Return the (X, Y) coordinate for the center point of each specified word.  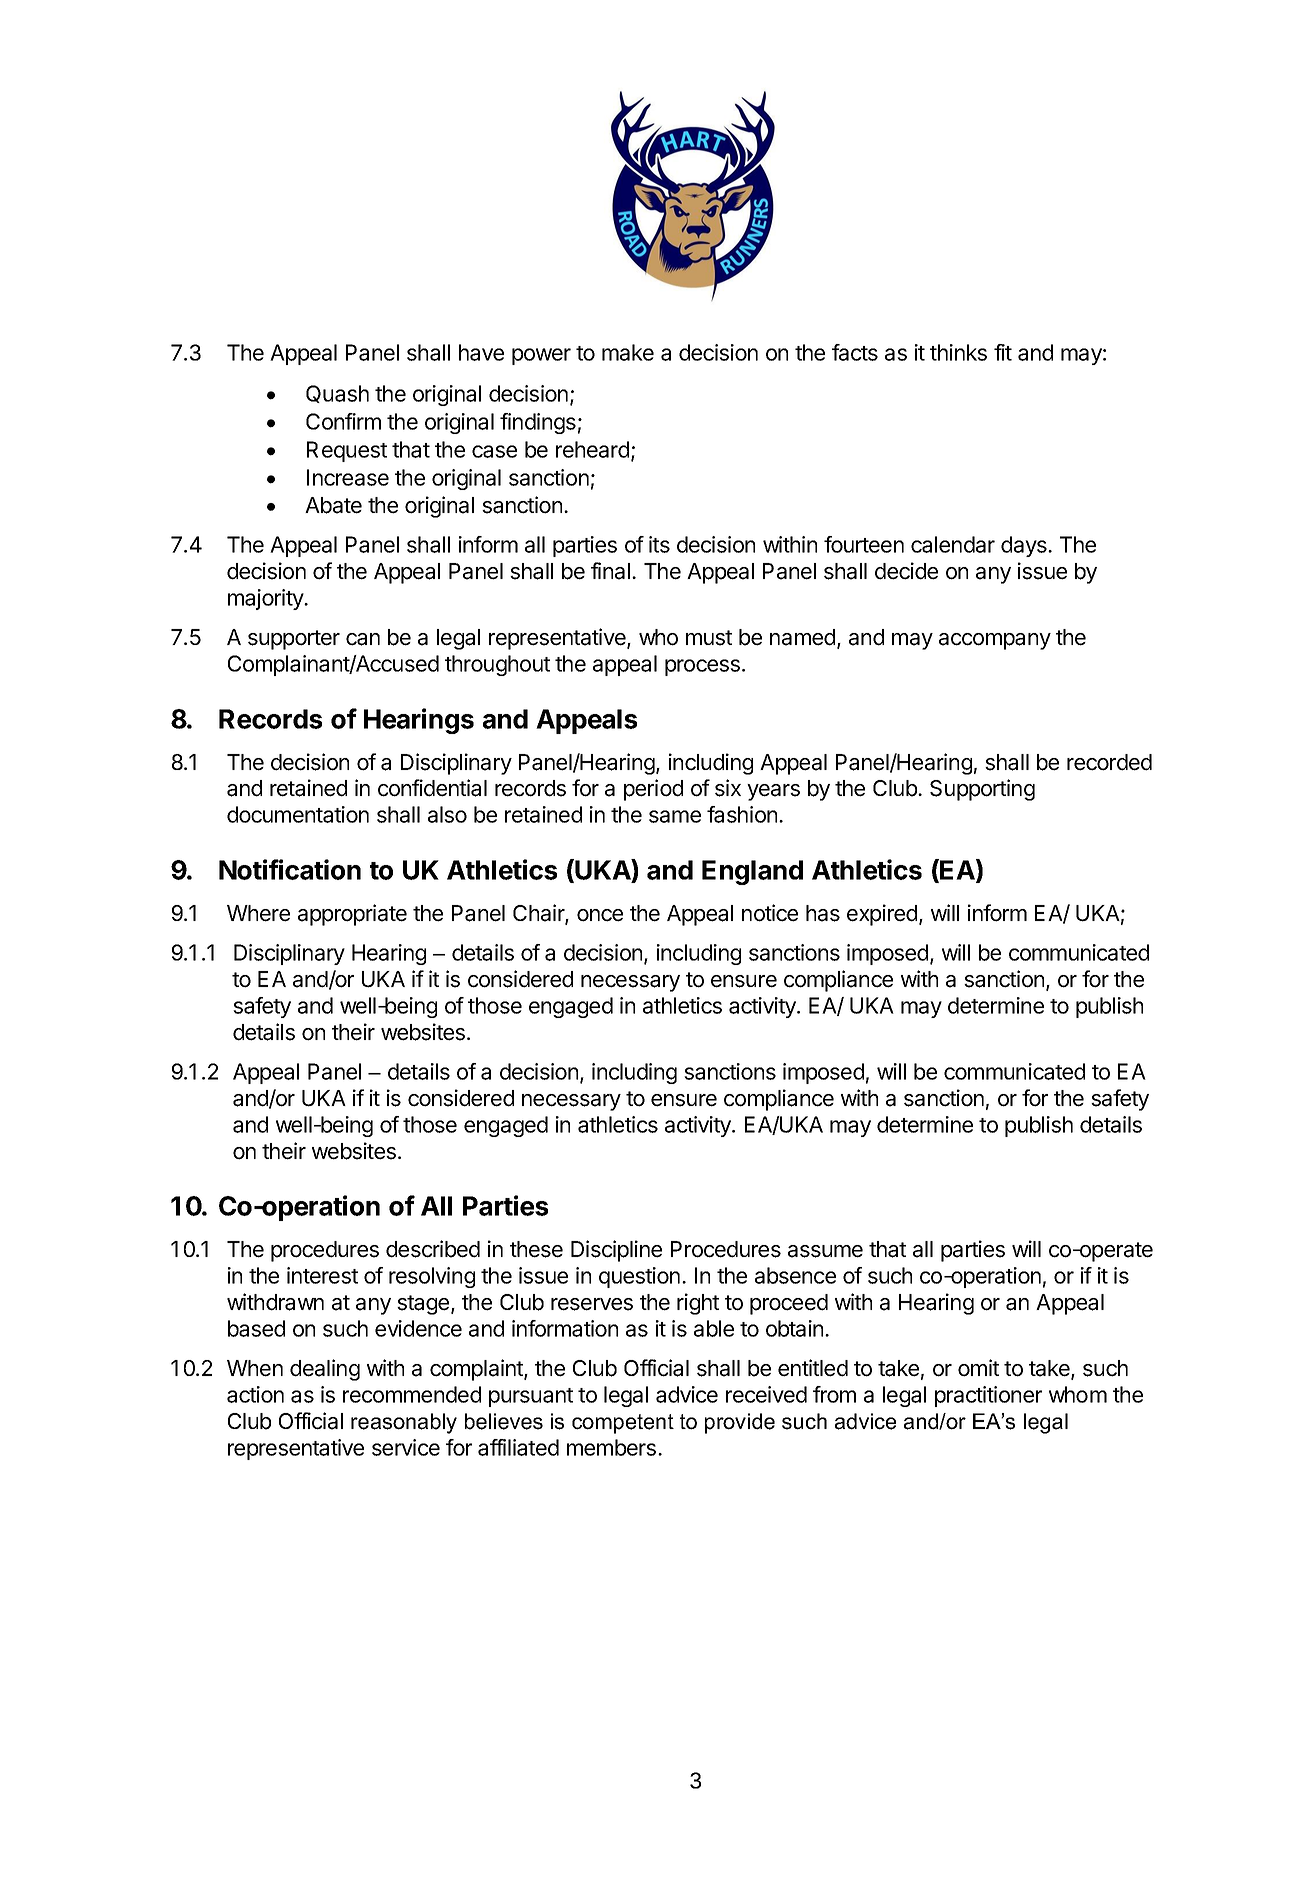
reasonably (404, 1423)
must (709, 638)
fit (1003, 352)
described (433, 1249)
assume (825, 1251)
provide (740, 1423)
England (752, 872)
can (363, 639)
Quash (337, 394)
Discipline (616, 1251)
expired (882, 915)
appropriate (352, 915)
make (628, 352)
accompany (995, 641)
